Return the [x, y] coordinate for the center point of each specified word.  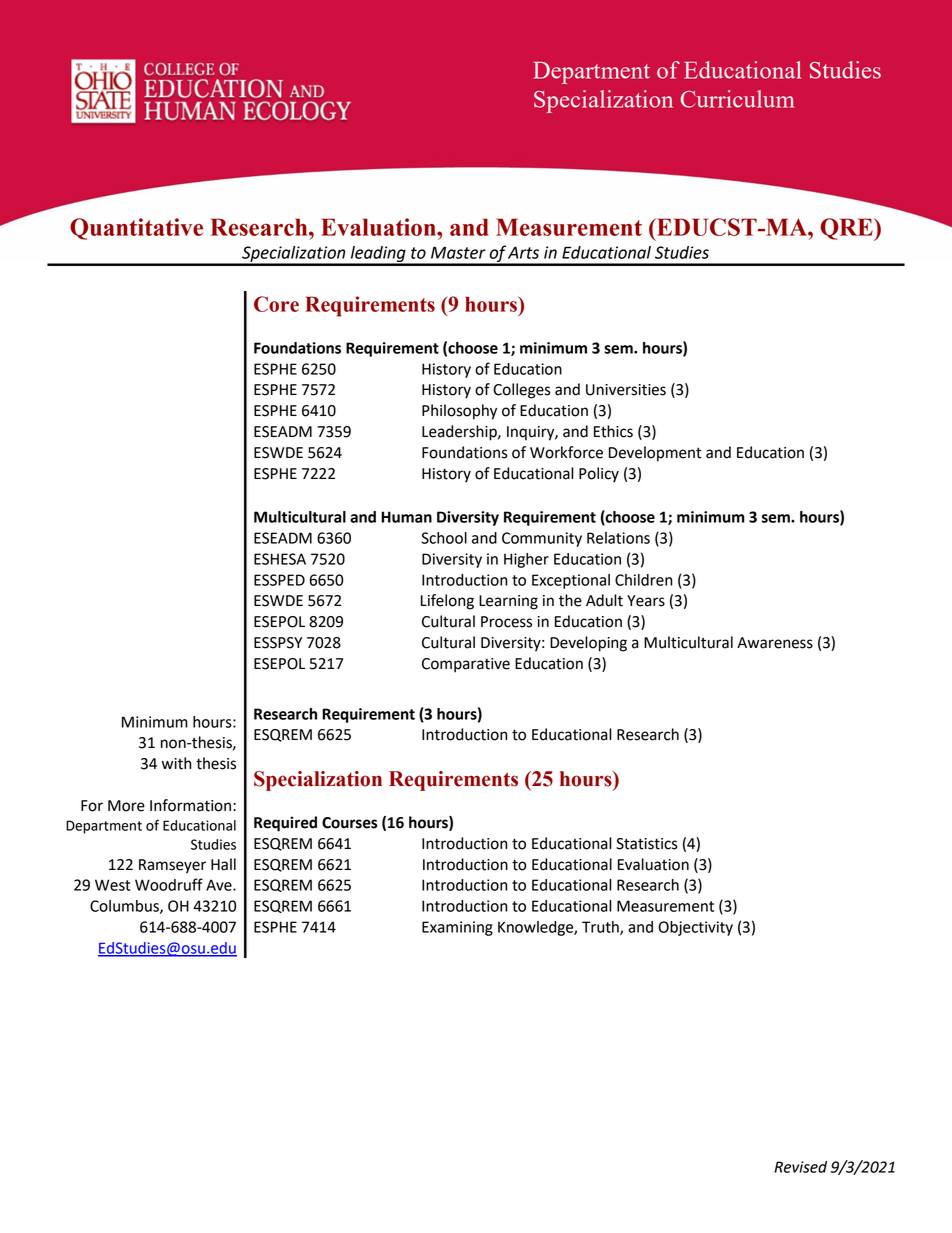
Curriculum [738, 99]
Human [406, 517]
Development [655, 454]
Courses [350, 823]
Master [458, 252]
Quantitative [136, 229]
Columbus [125, 907]
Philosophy [459, 412]
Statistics [647, 844]
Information [190, 805]
